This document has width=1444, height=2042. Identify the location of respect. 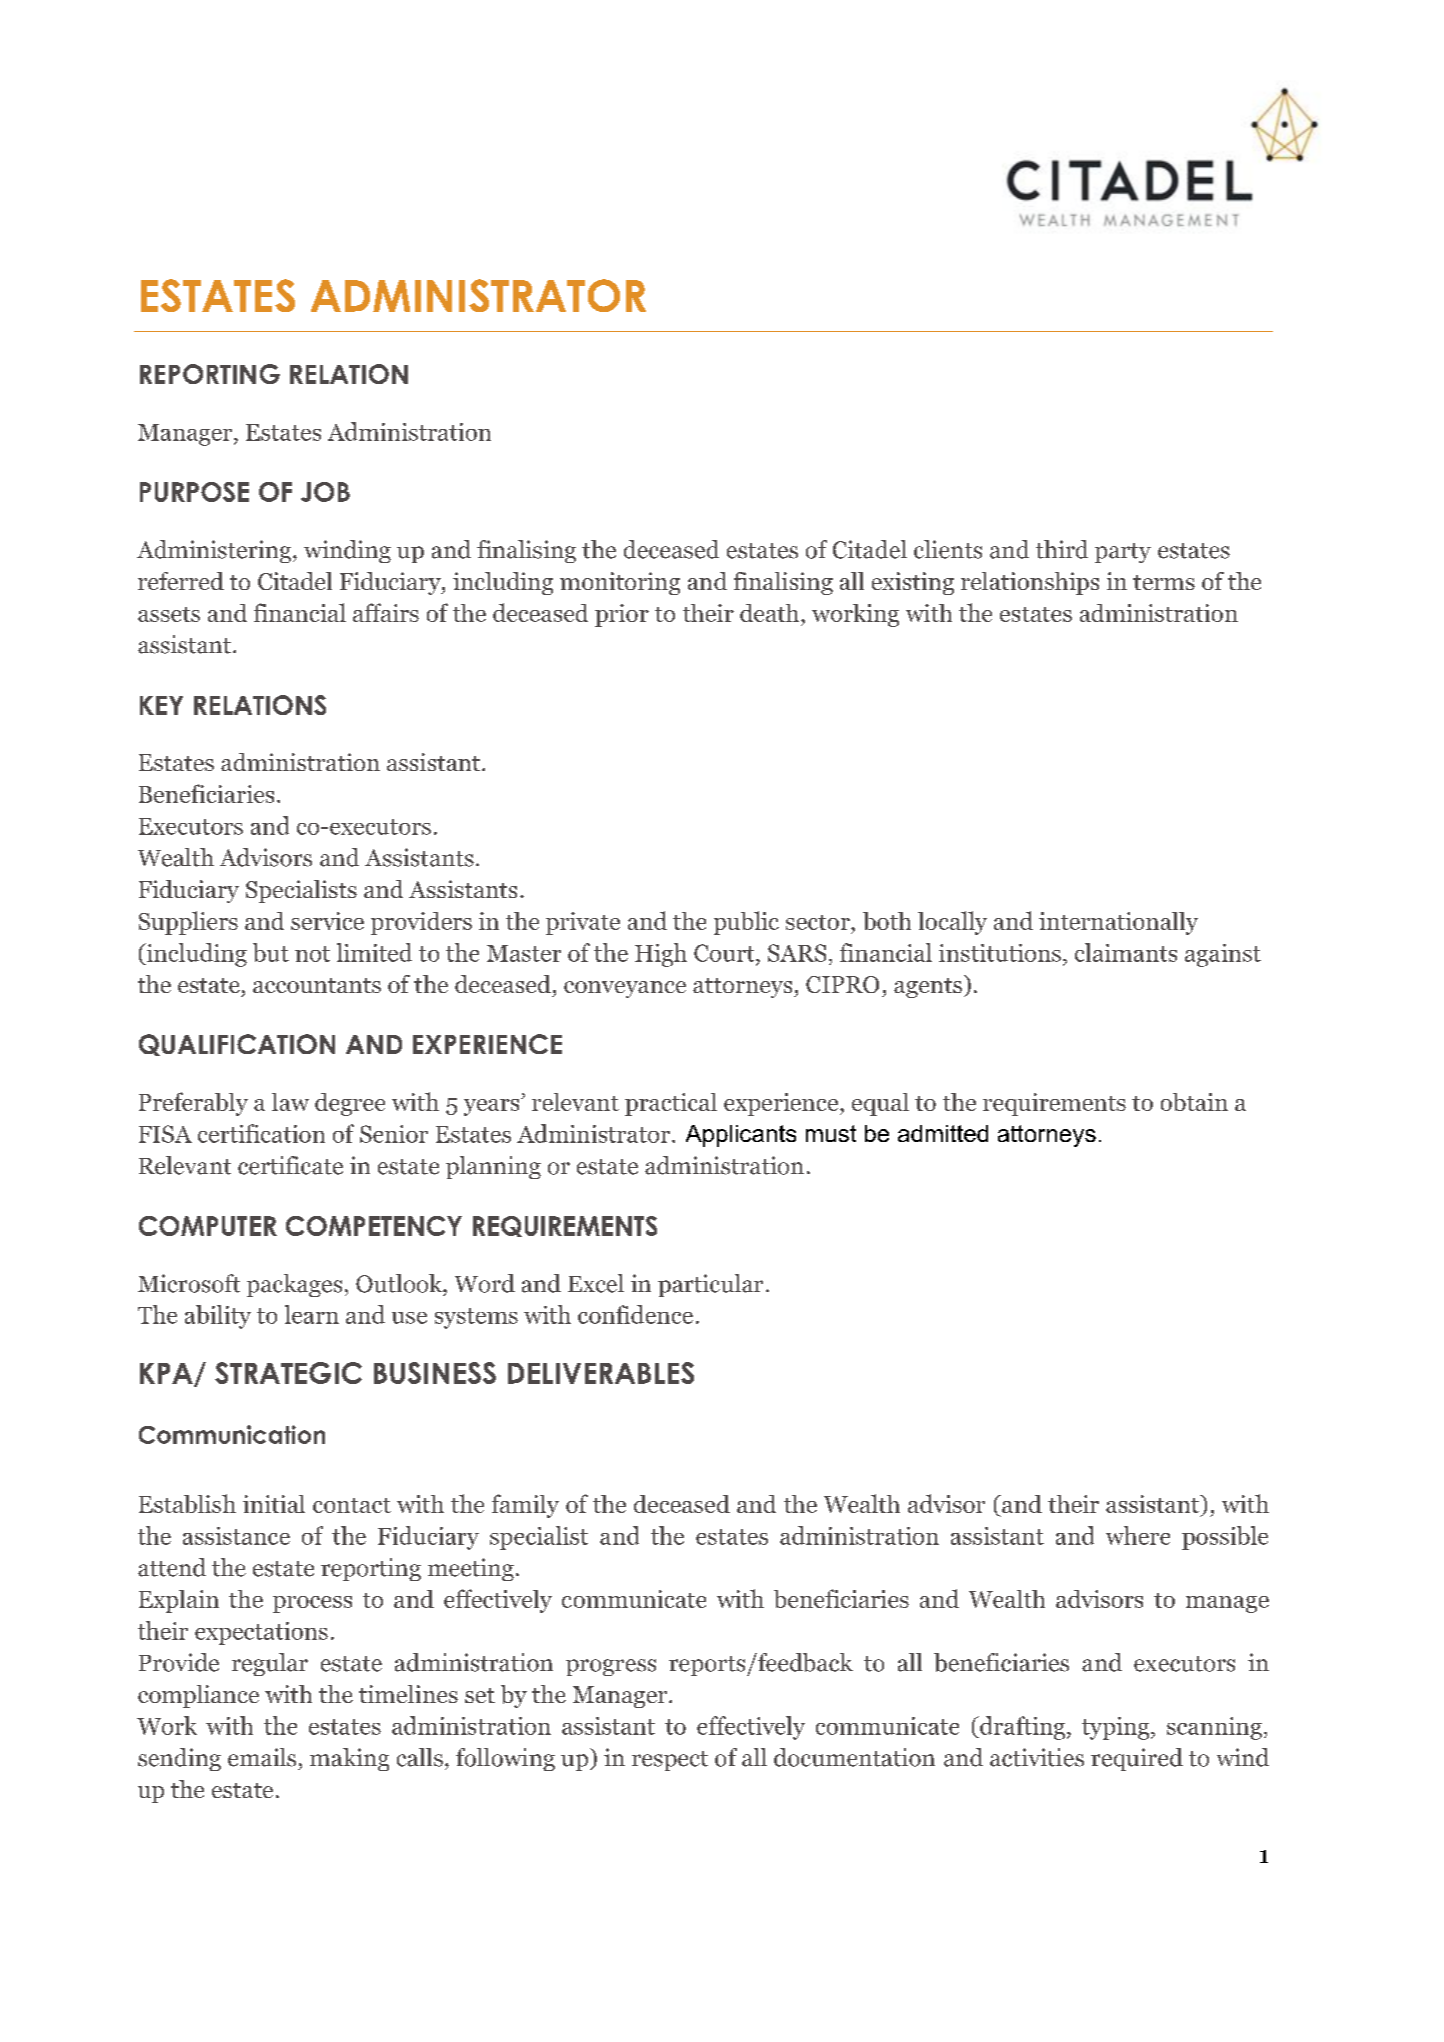
(670, 1761).
